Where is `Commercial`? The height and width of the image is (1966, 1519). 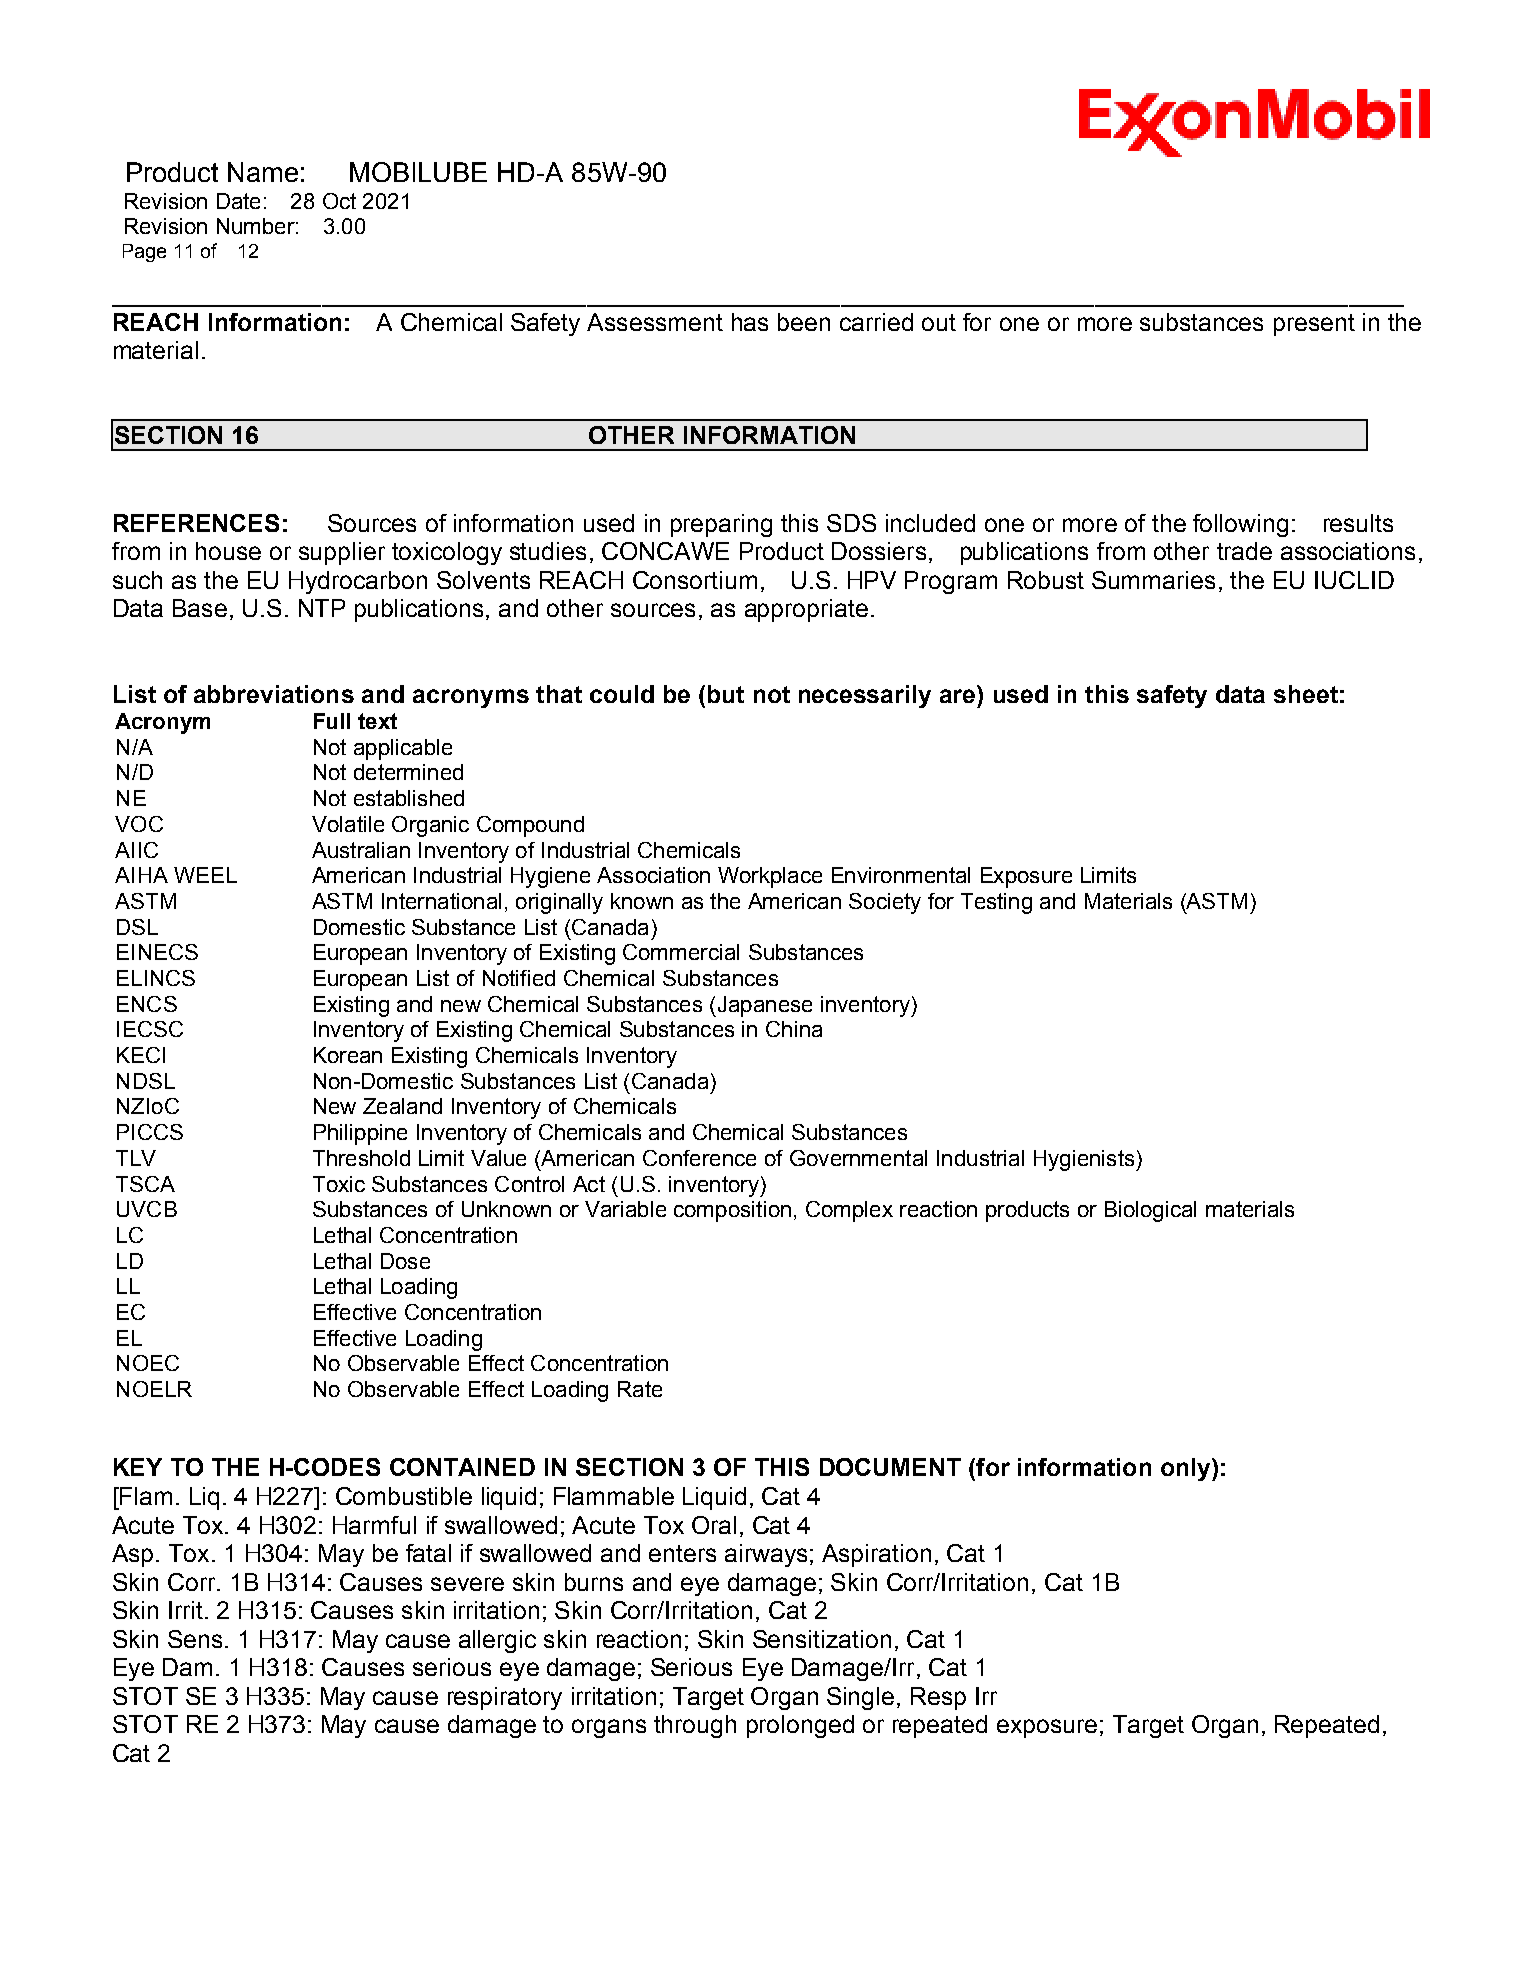 Commercial is located at coordinates (681, 952).
